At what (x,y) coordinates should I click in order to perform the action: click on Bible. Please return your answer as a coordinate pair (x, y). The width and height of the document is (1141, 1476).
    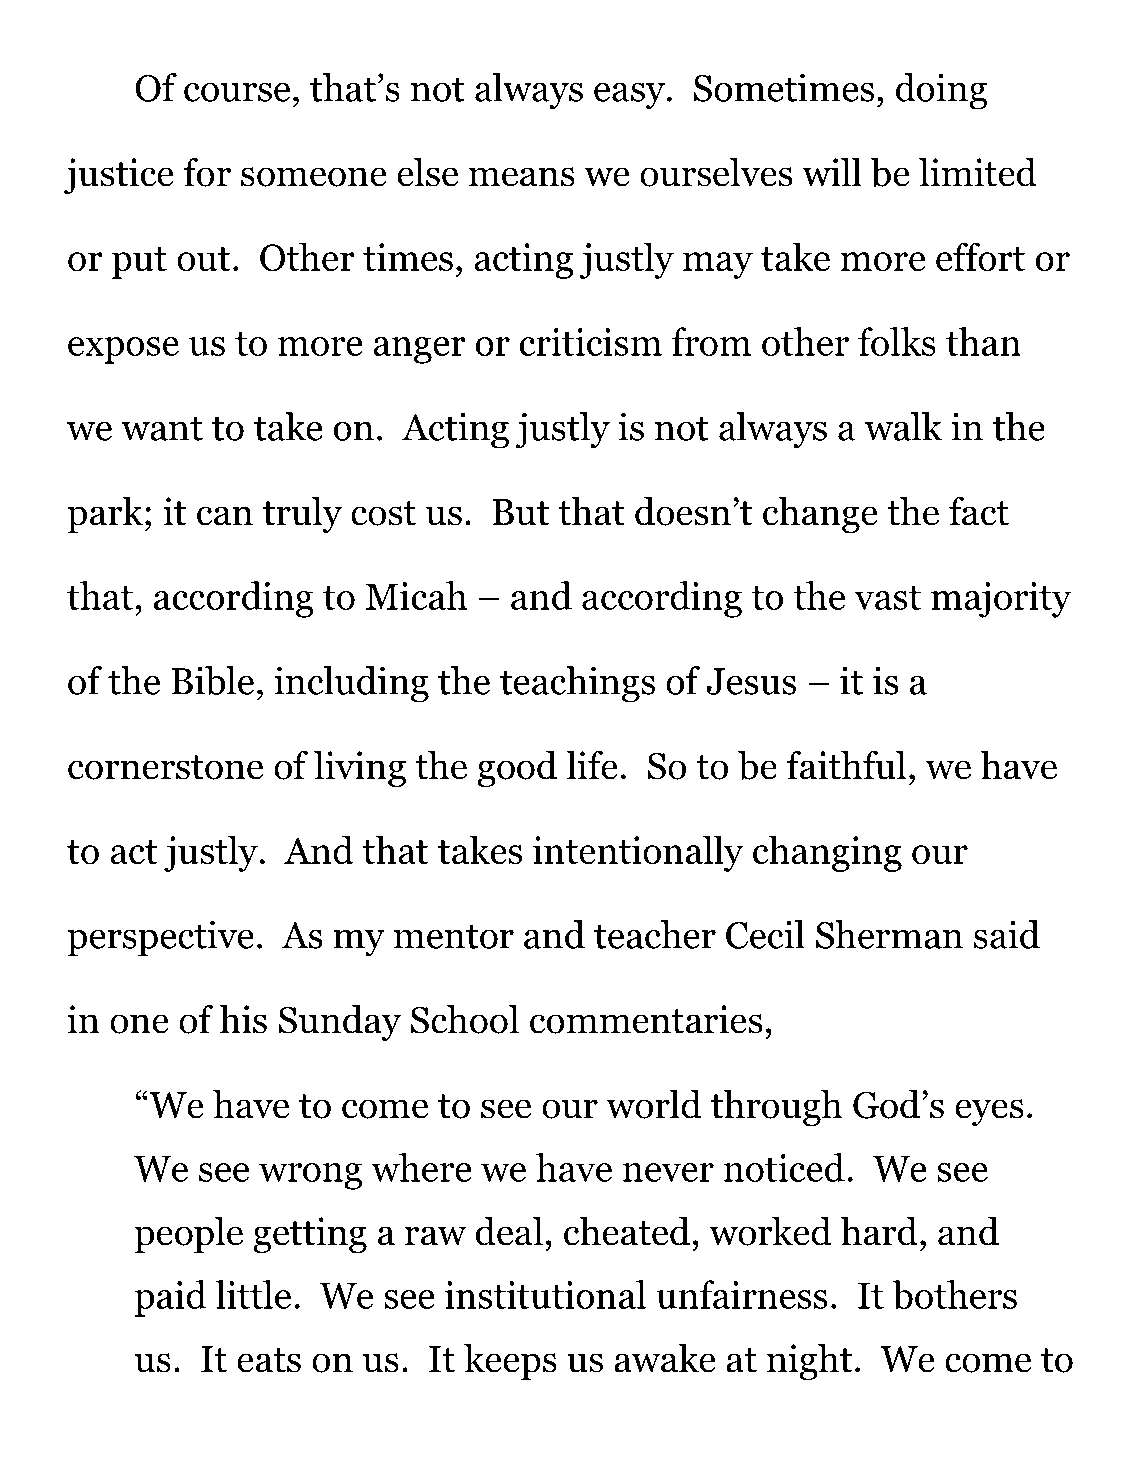
    Looking at the image, I should click on (212, 680).
